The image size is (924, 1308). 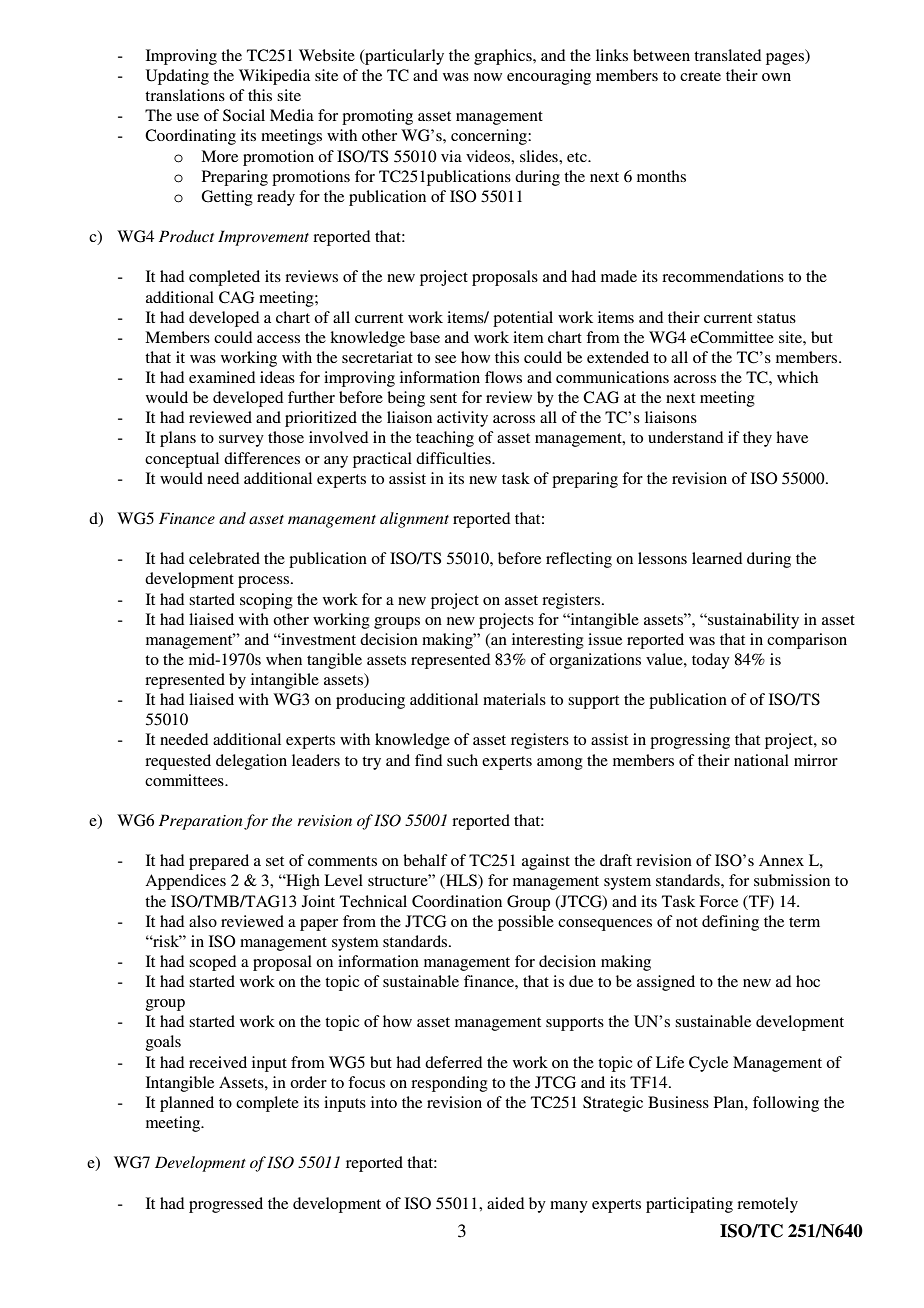 I want to click on aided, so click(x=505, y=1203).
